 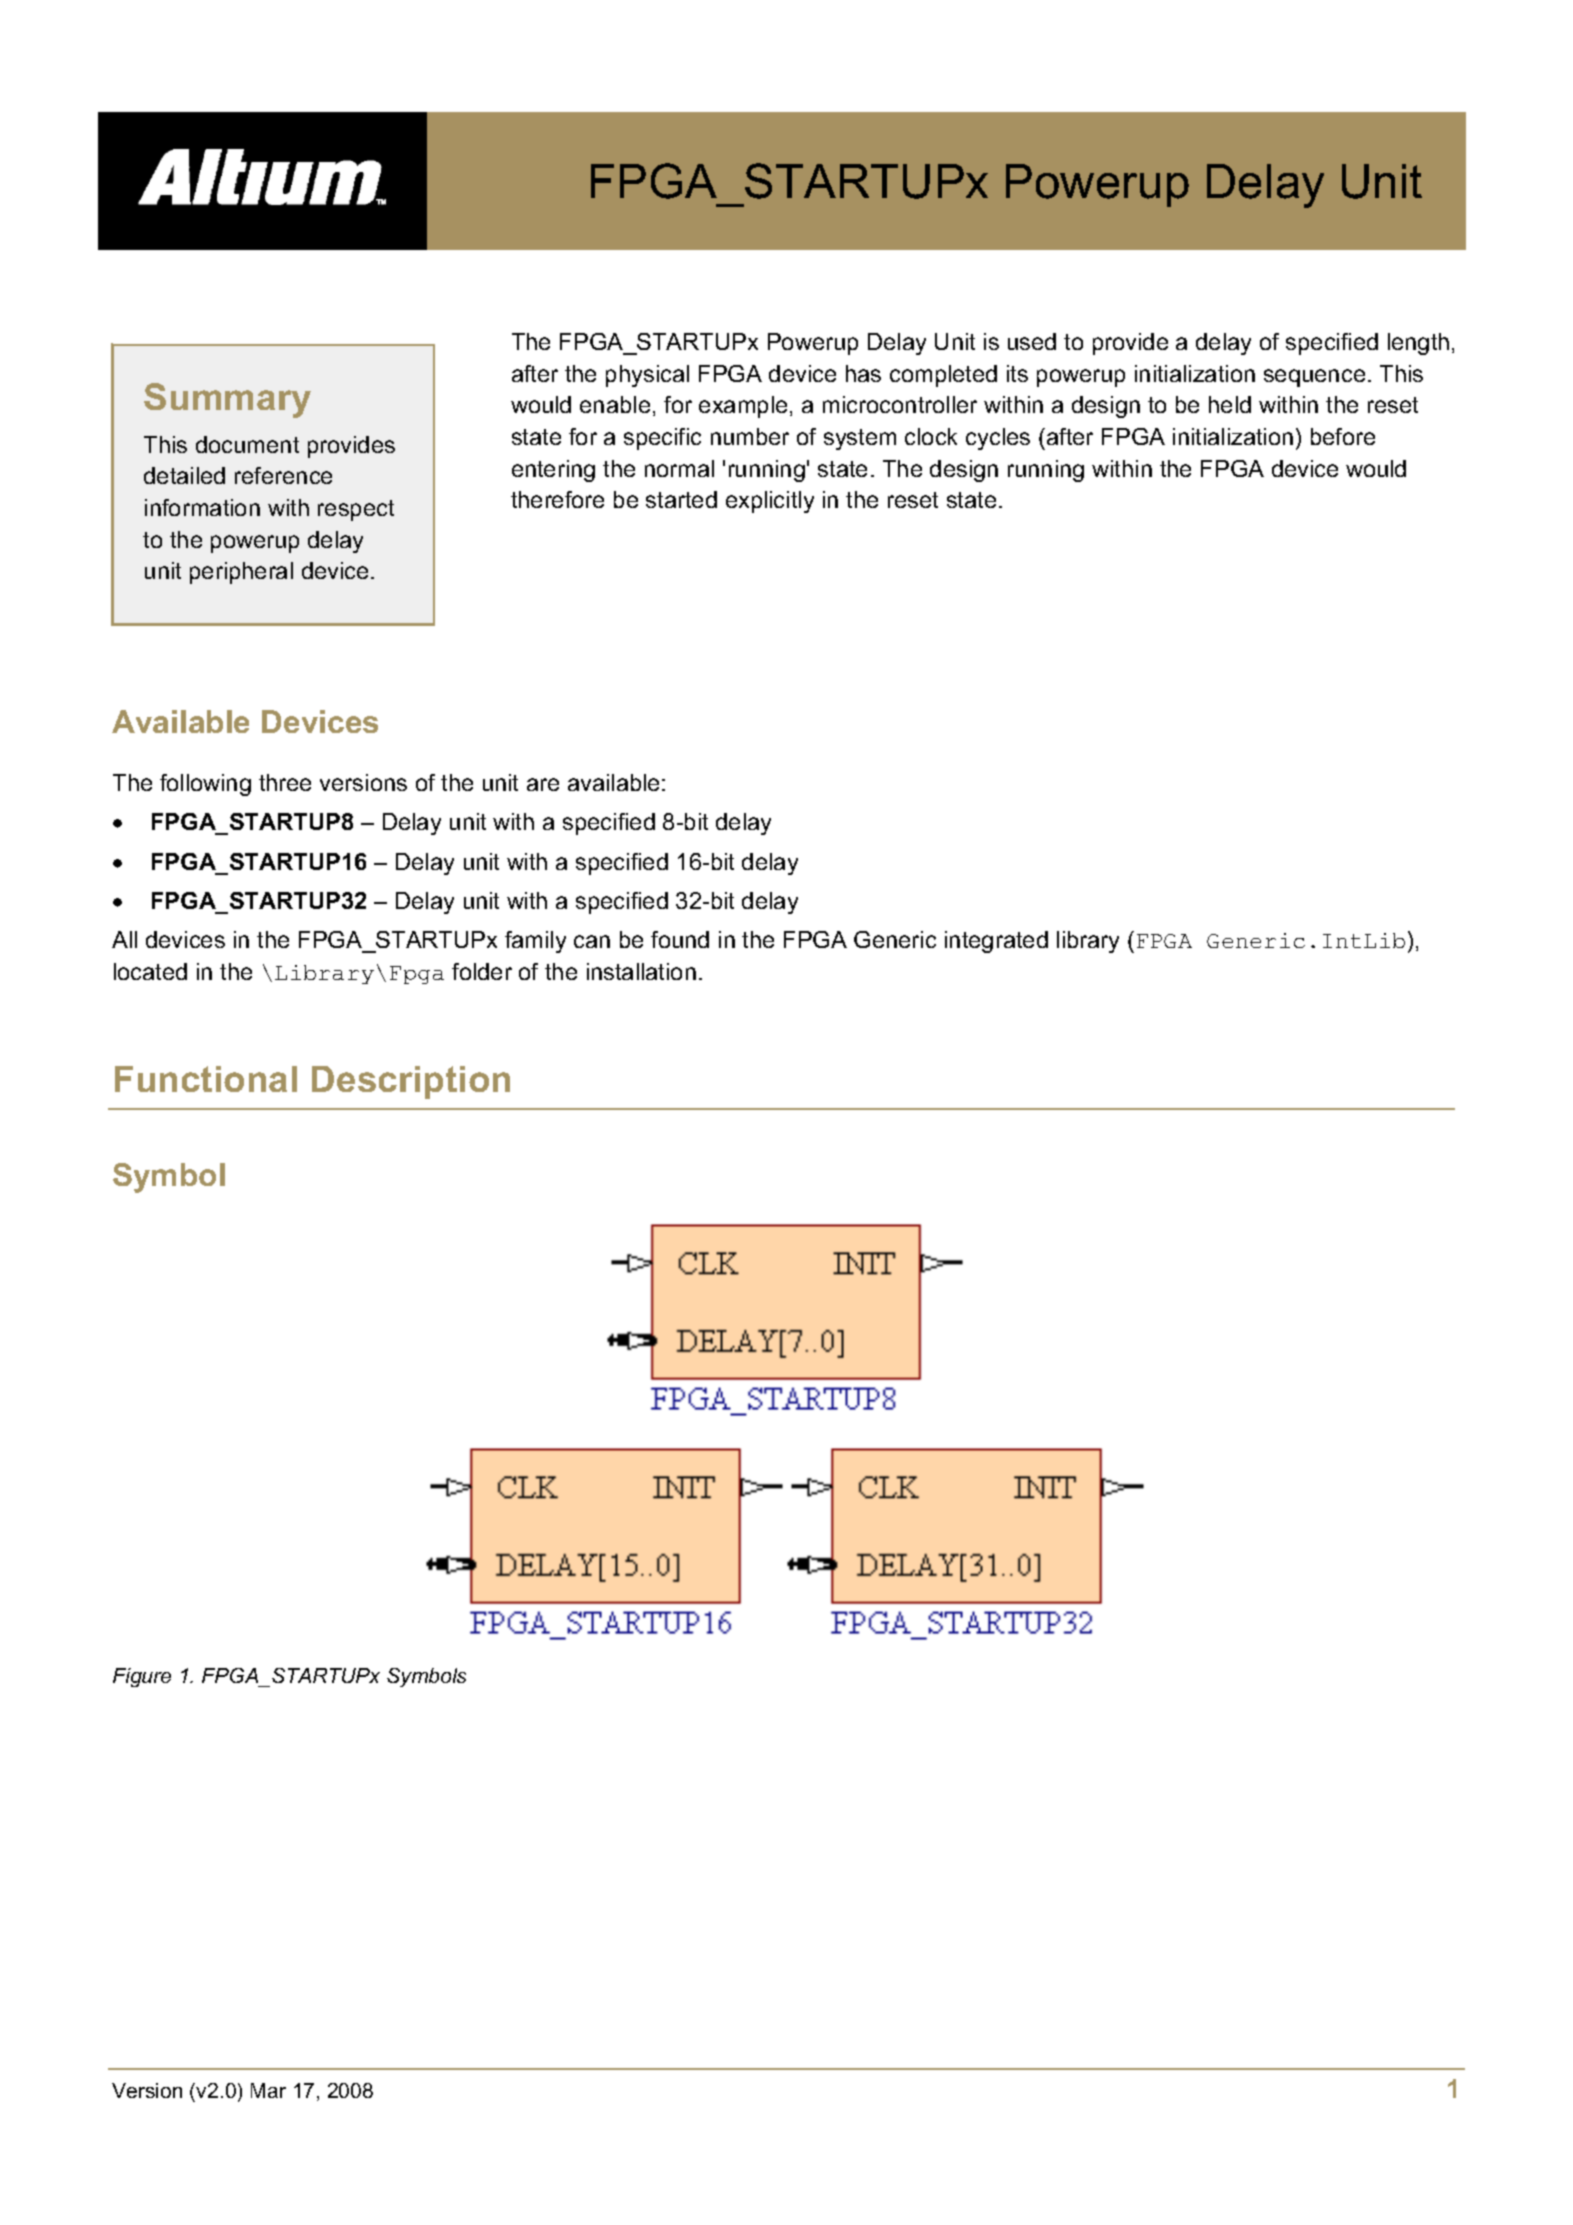 What do you see at coordinates (743, 407) in the screenshot?
I see `example` at bounding box center [743, 407].
